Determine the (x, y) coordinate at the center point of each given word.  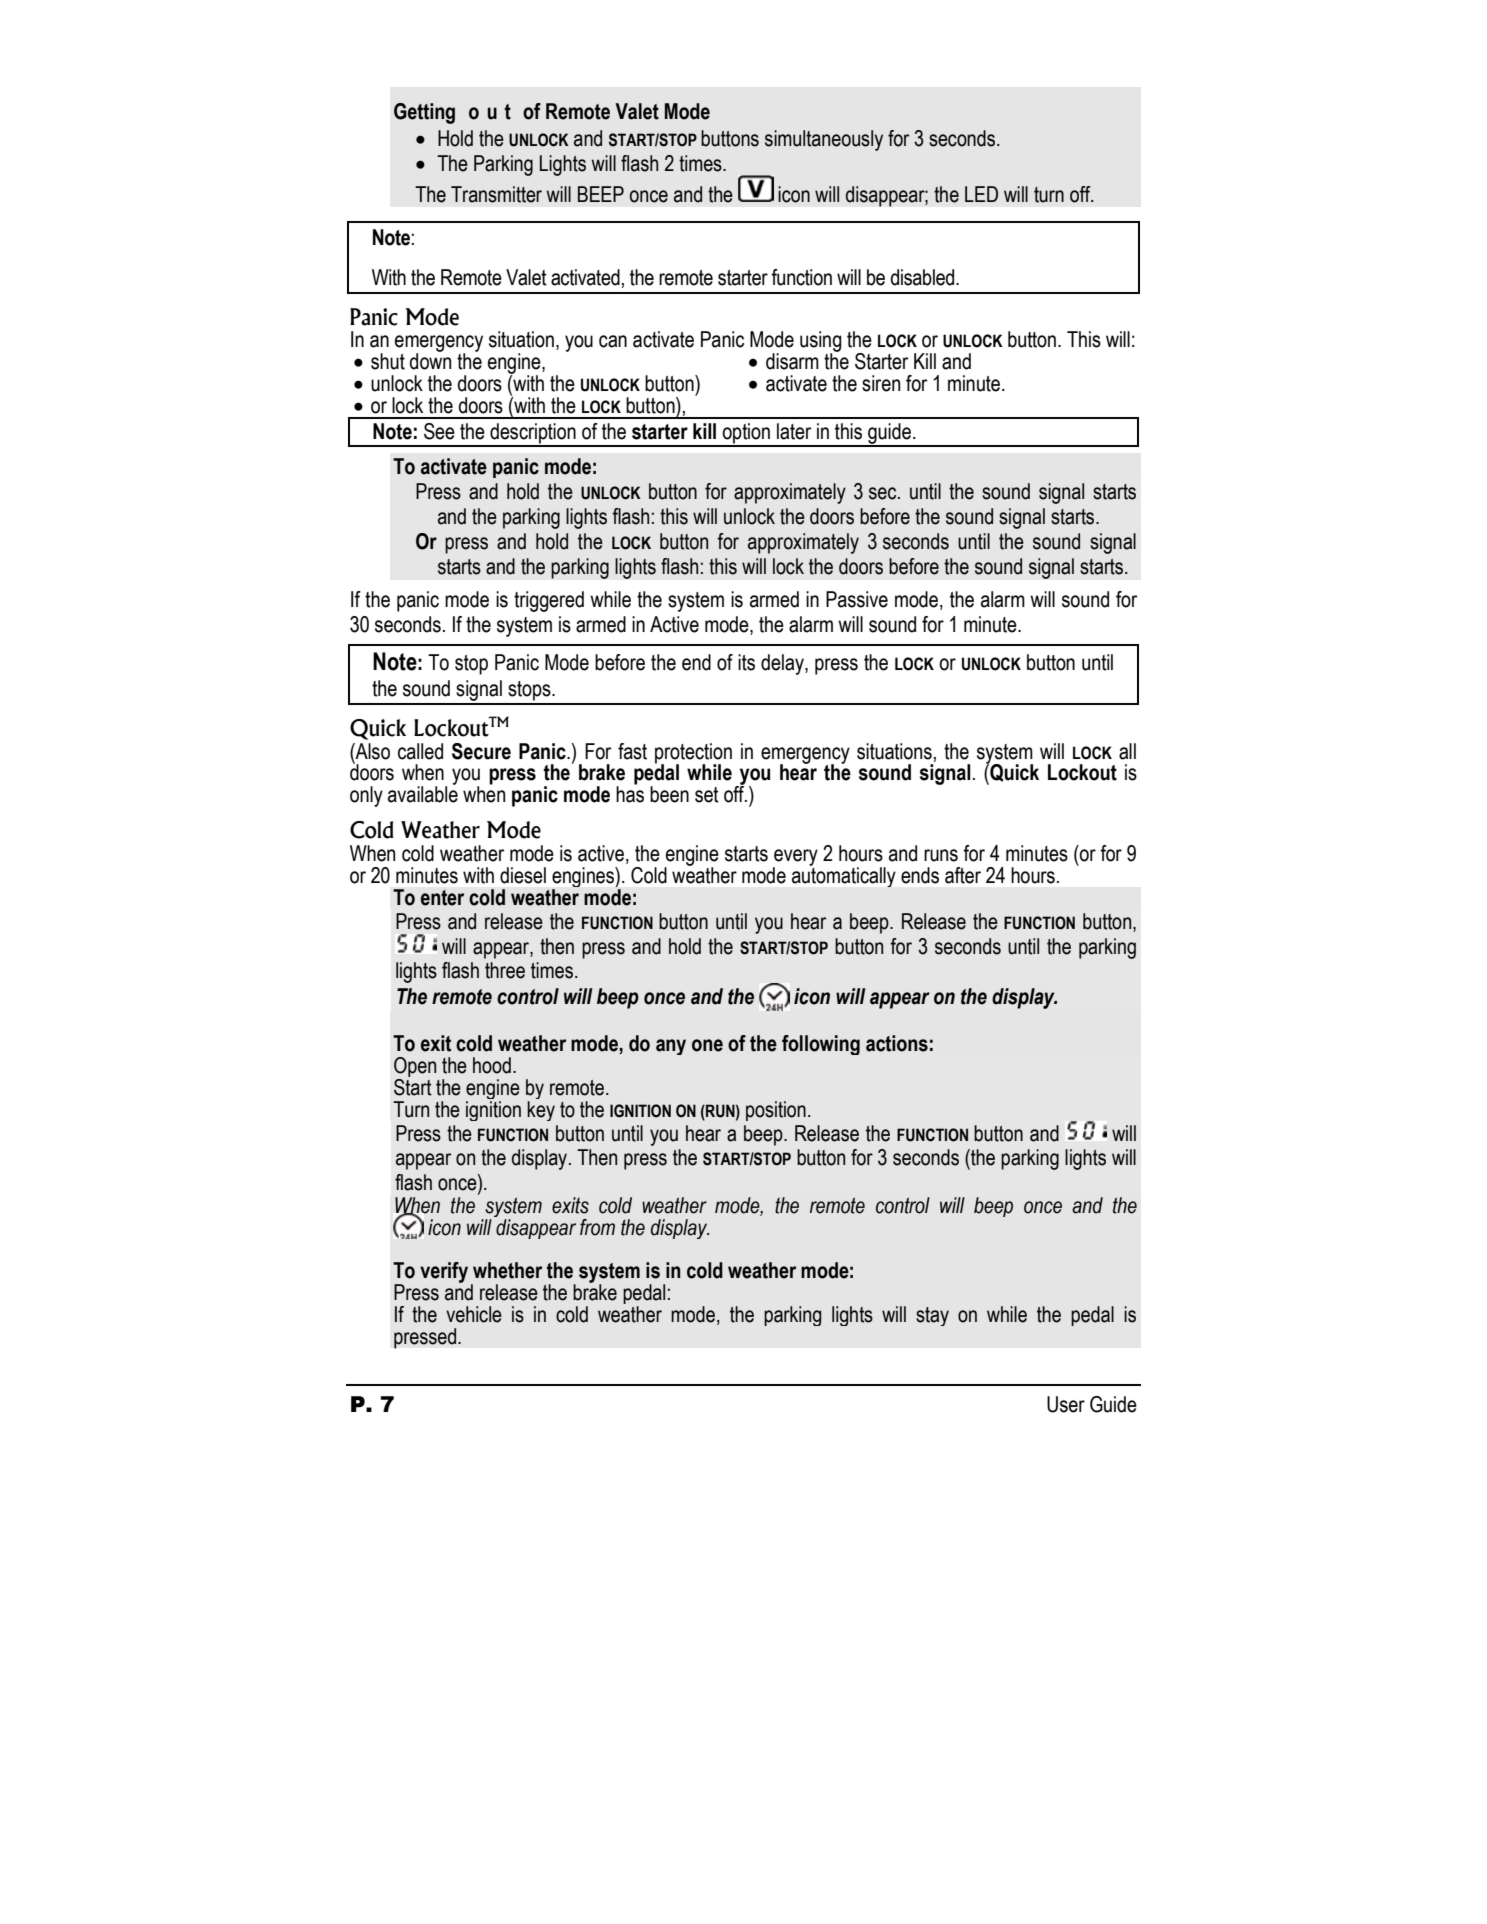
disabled (924, 277)
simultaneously (824, 140)
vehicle (474, 1314)
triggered (549, 601)
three (505, 970)
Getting (424, 113)
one (707, 1045)
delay (783, 664)
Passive (857, 599)
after (963, 875)
